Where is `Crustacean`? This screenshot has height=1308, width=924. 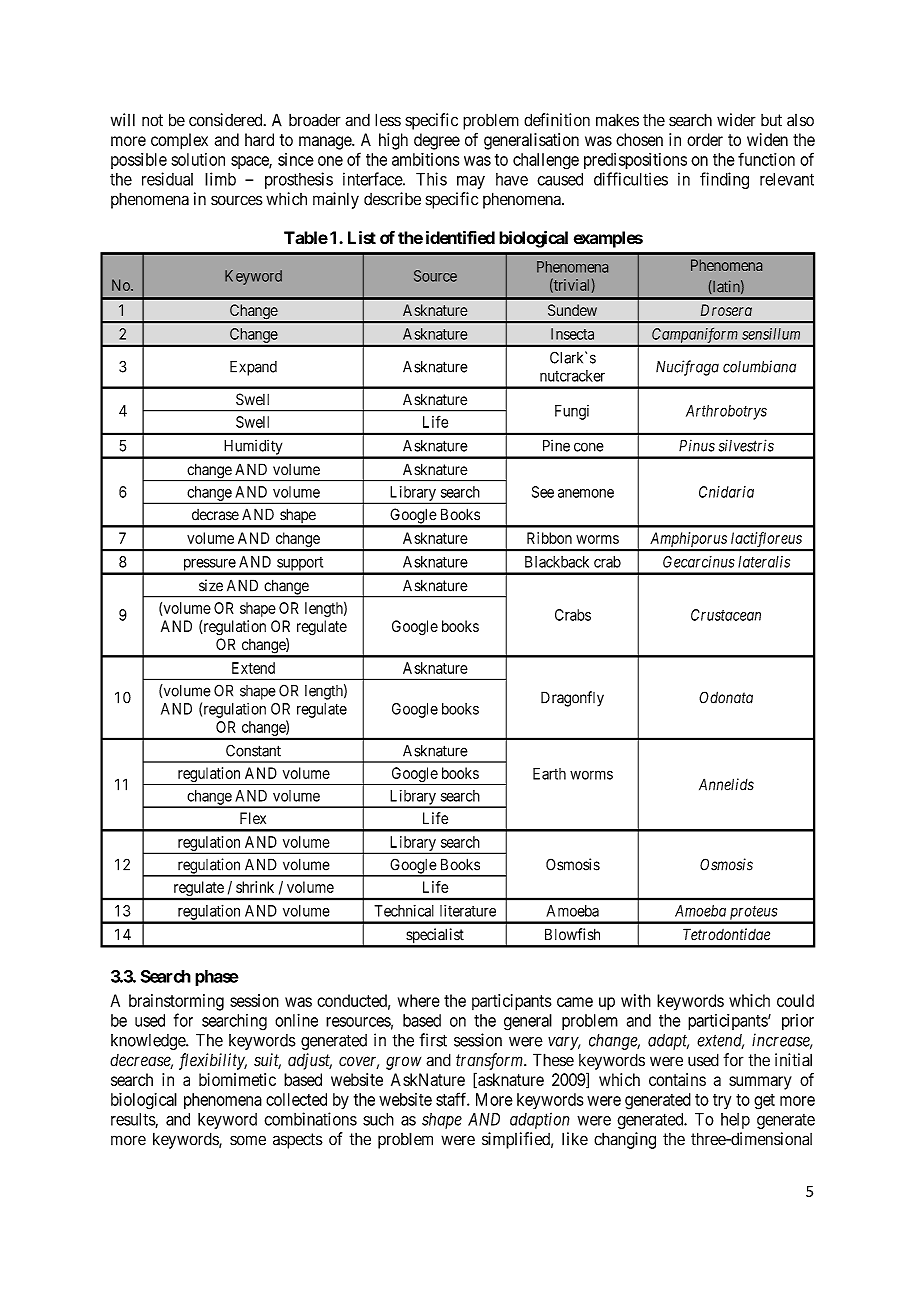
Crustacean is located at coordinates (726, 615).
